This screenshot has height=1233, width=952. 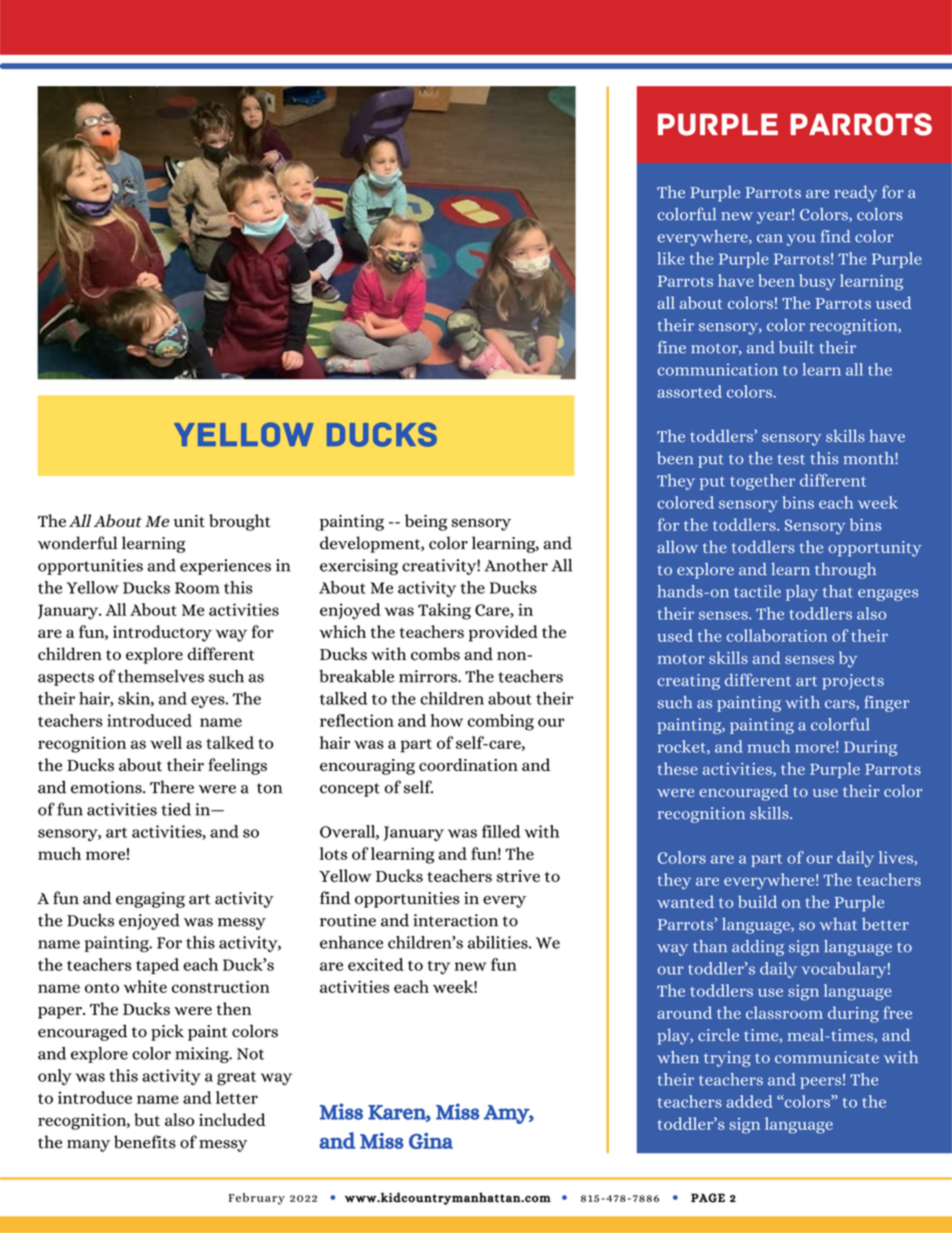 What do you see at coordinates (161, 676) in the screenshot?
I see `themselves` at bounding box center [161, 676].
